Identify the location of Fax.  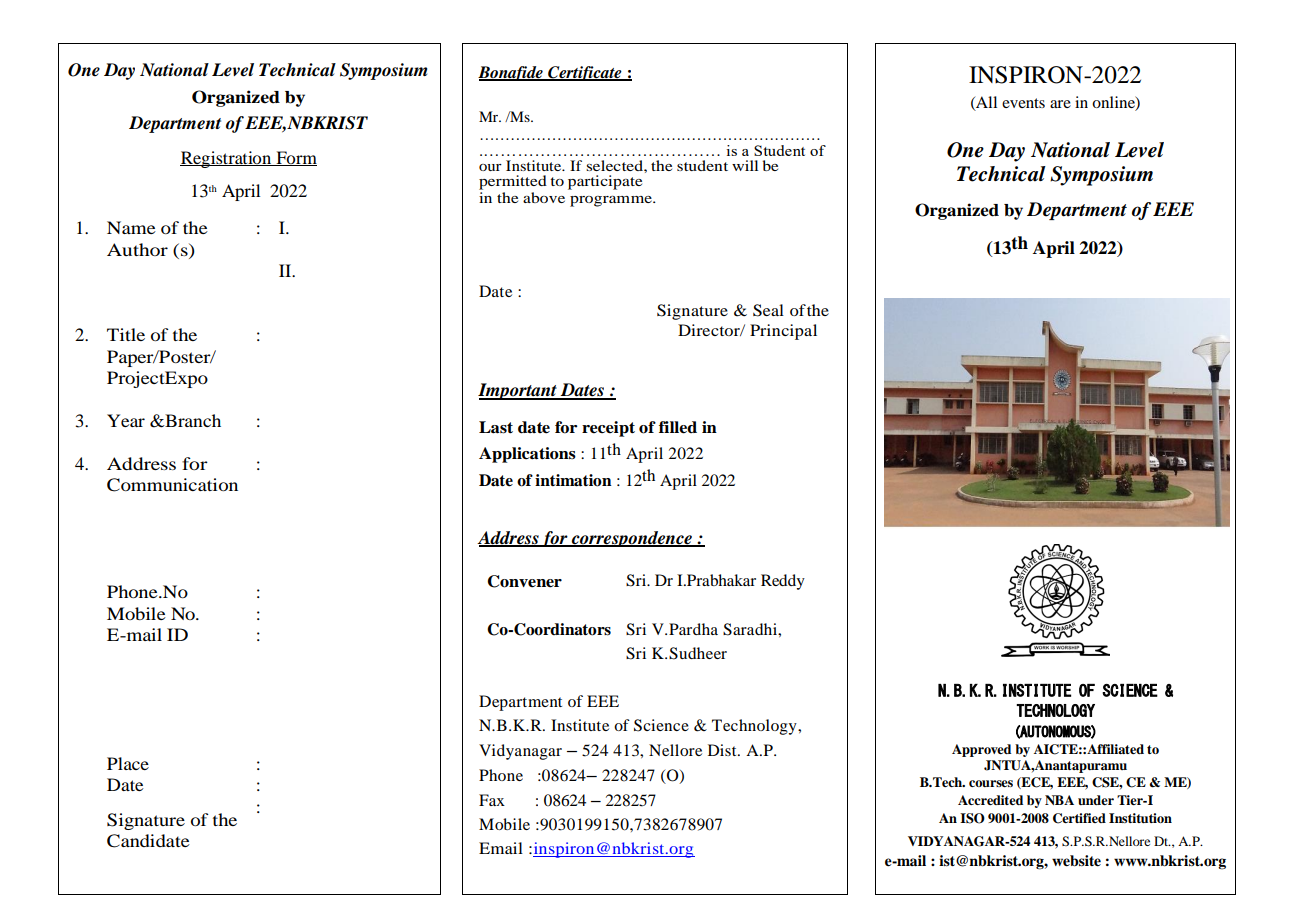
(492, 800).
